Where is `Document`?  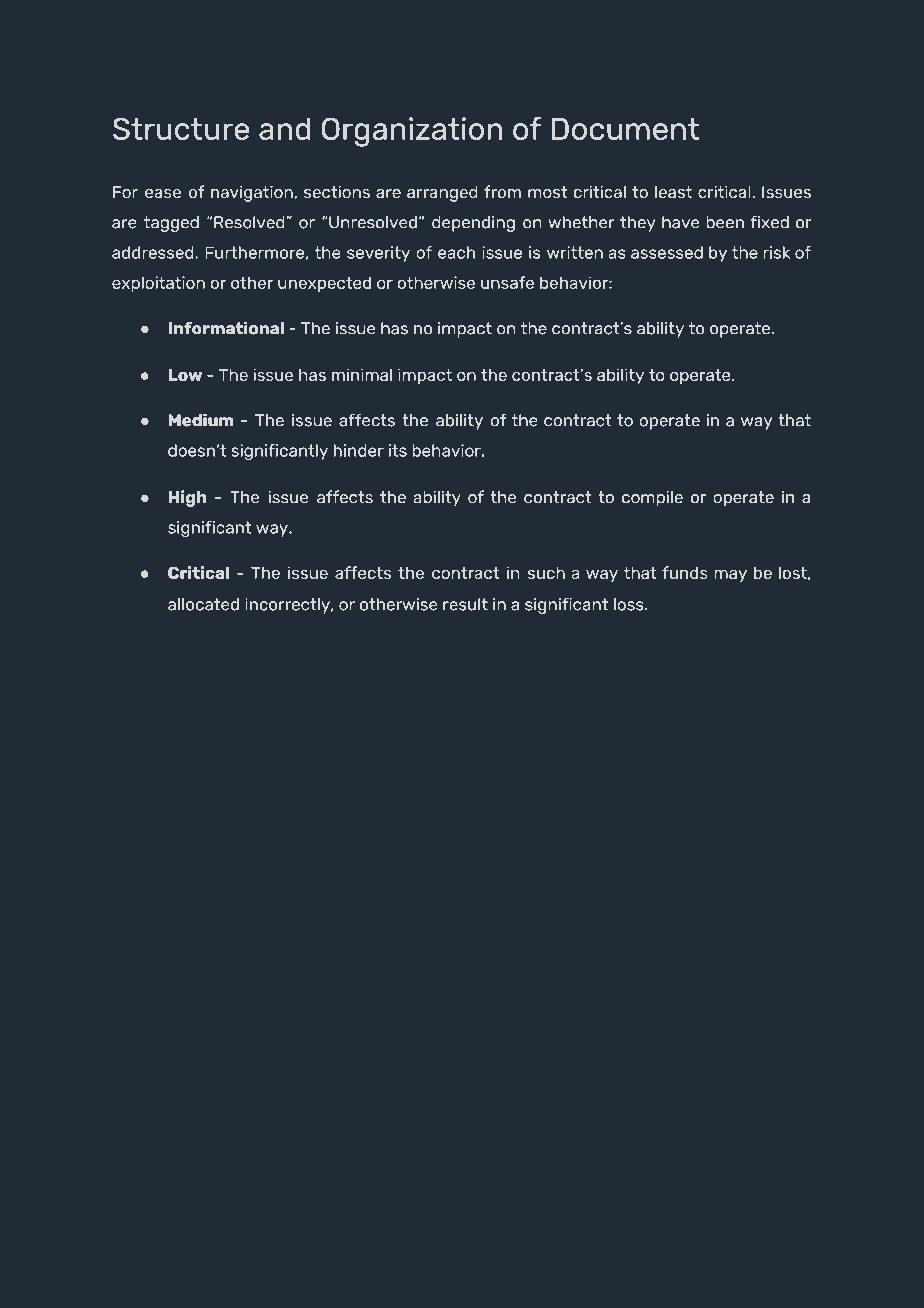
Document is located at coordinates (626, 128).
